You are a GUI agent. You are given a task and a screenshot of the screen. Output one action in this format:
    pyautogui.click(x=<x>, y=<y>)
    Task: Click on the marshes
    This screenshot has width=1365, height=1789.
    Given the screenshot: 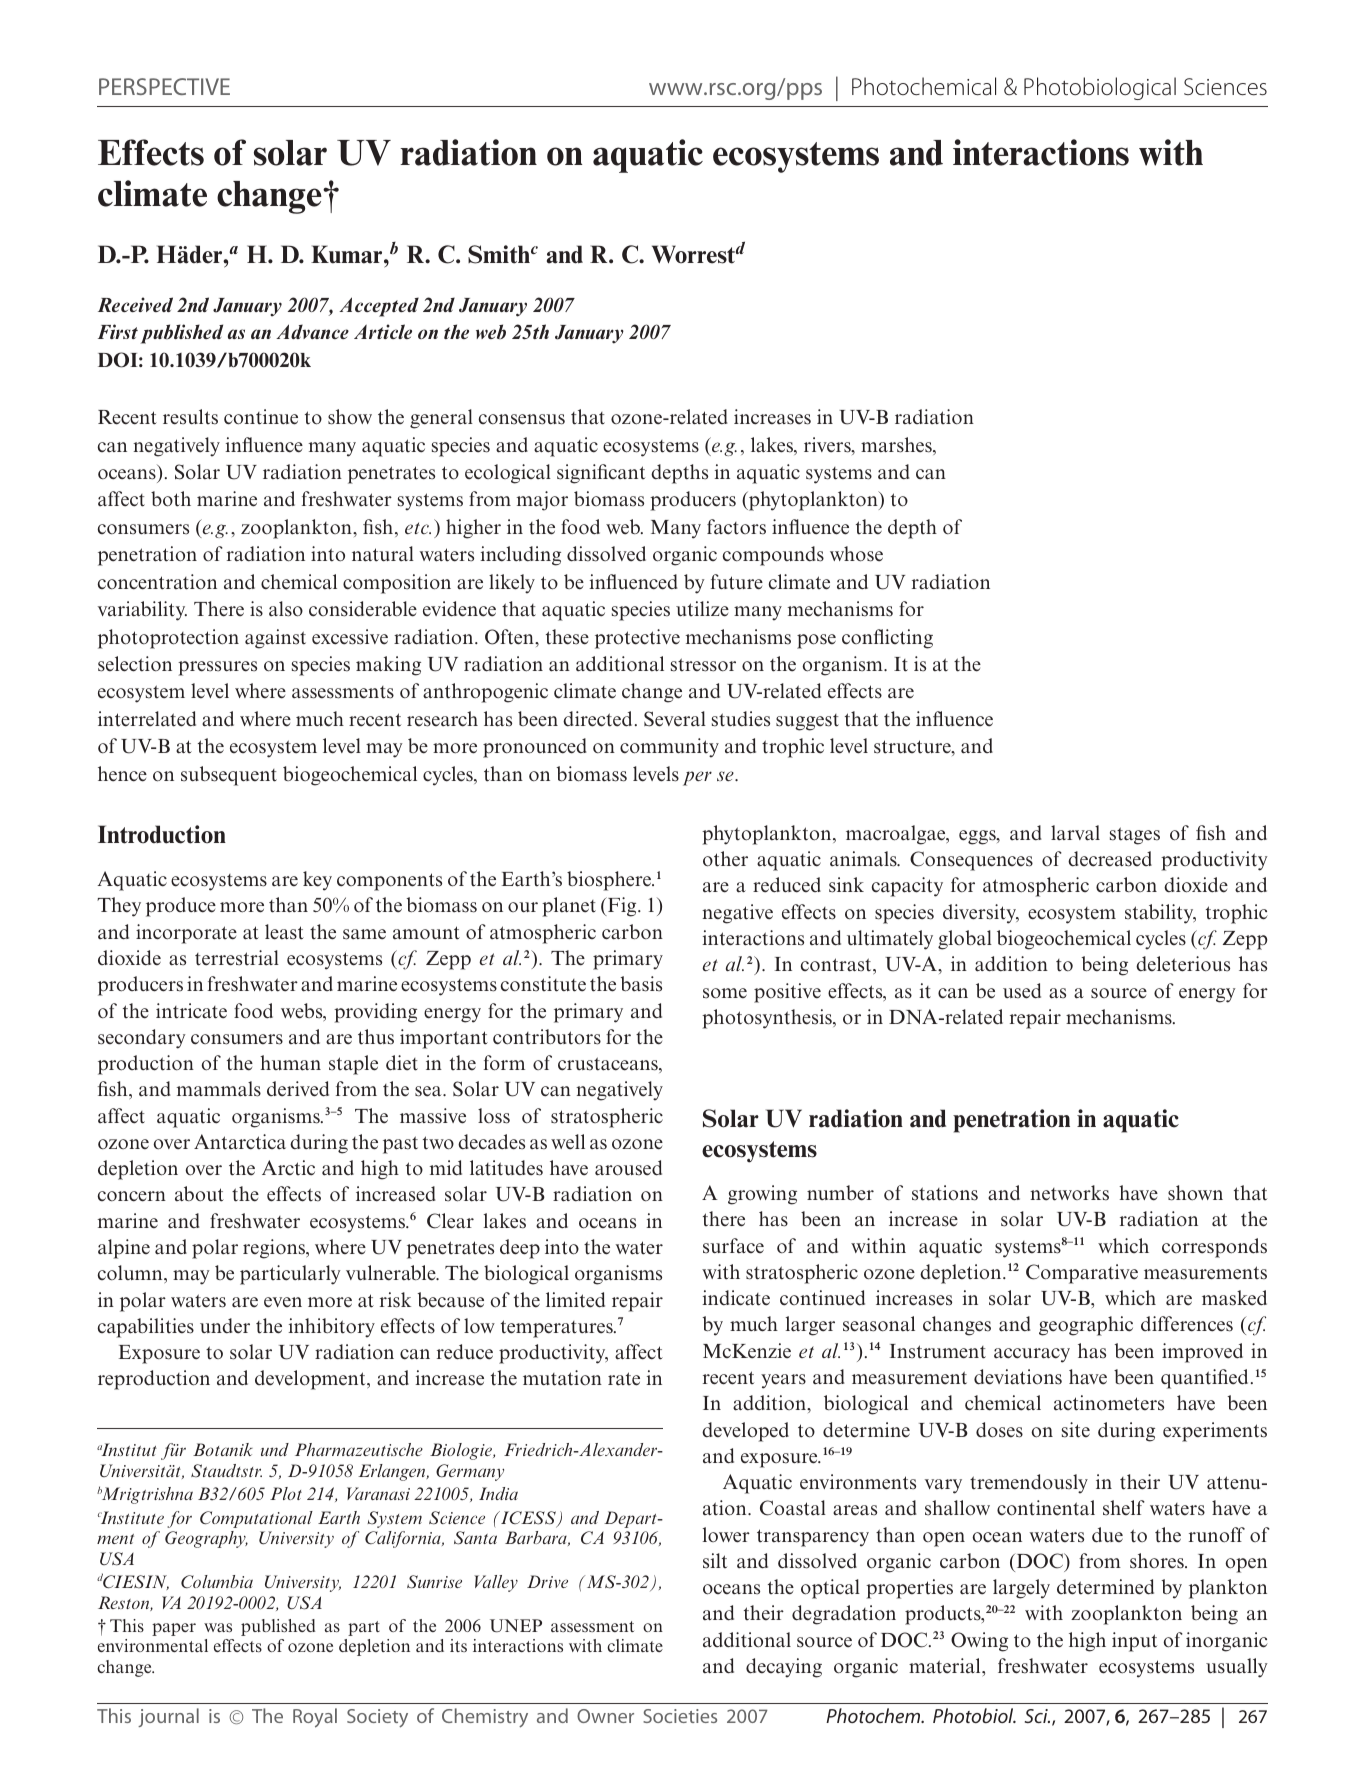 What is the action you would take?
    pyautogui.click(x=897, y=446)
